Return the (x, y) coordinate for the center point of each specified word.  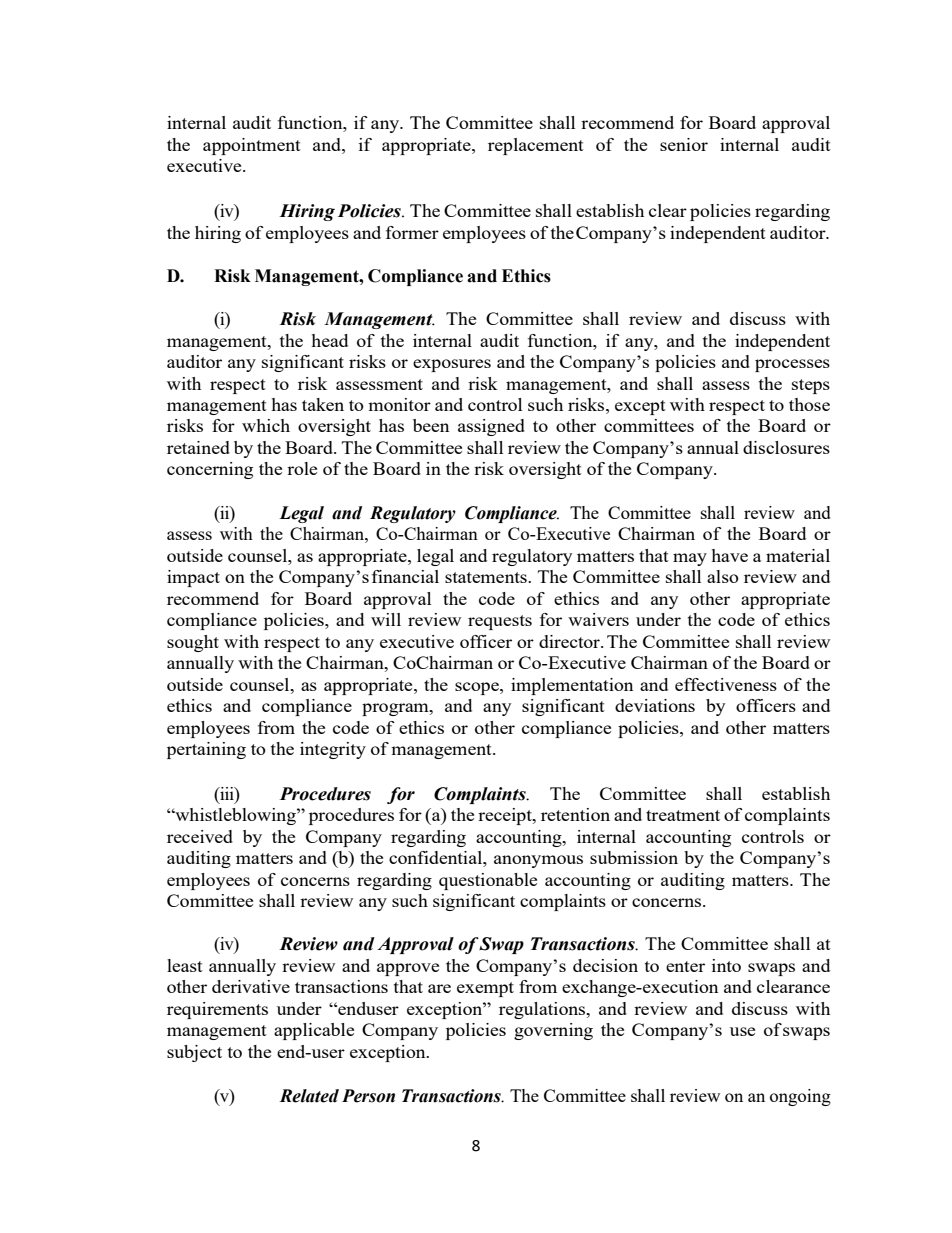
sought (193, 643)
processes (792, 365)
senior (684, 144)
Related (309, 1096)
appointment (252, 146)
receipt (506, 816)
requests (500, 622)
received (200, 836)
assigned (491, 427)
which (266, 425)
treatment (683, 815)
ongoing (800, 1097)
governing (553, 1031)
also (723, 576)
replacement (536, 146)
